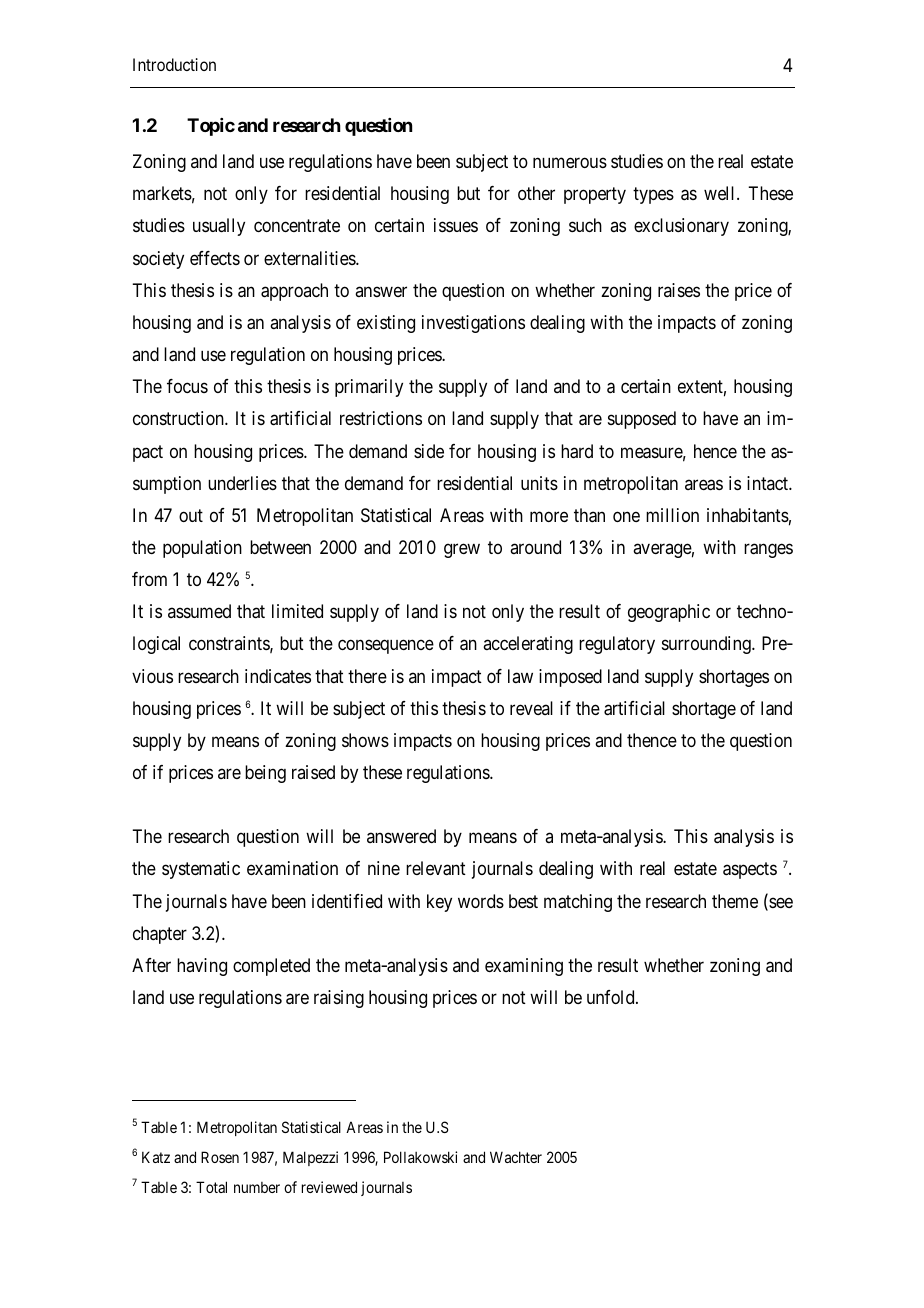 Image resolution: width=924 pixels, height=1308 pixels. Describe the element at coordinates (570, 162) in the screenshot. I see `numerous` at that location.
